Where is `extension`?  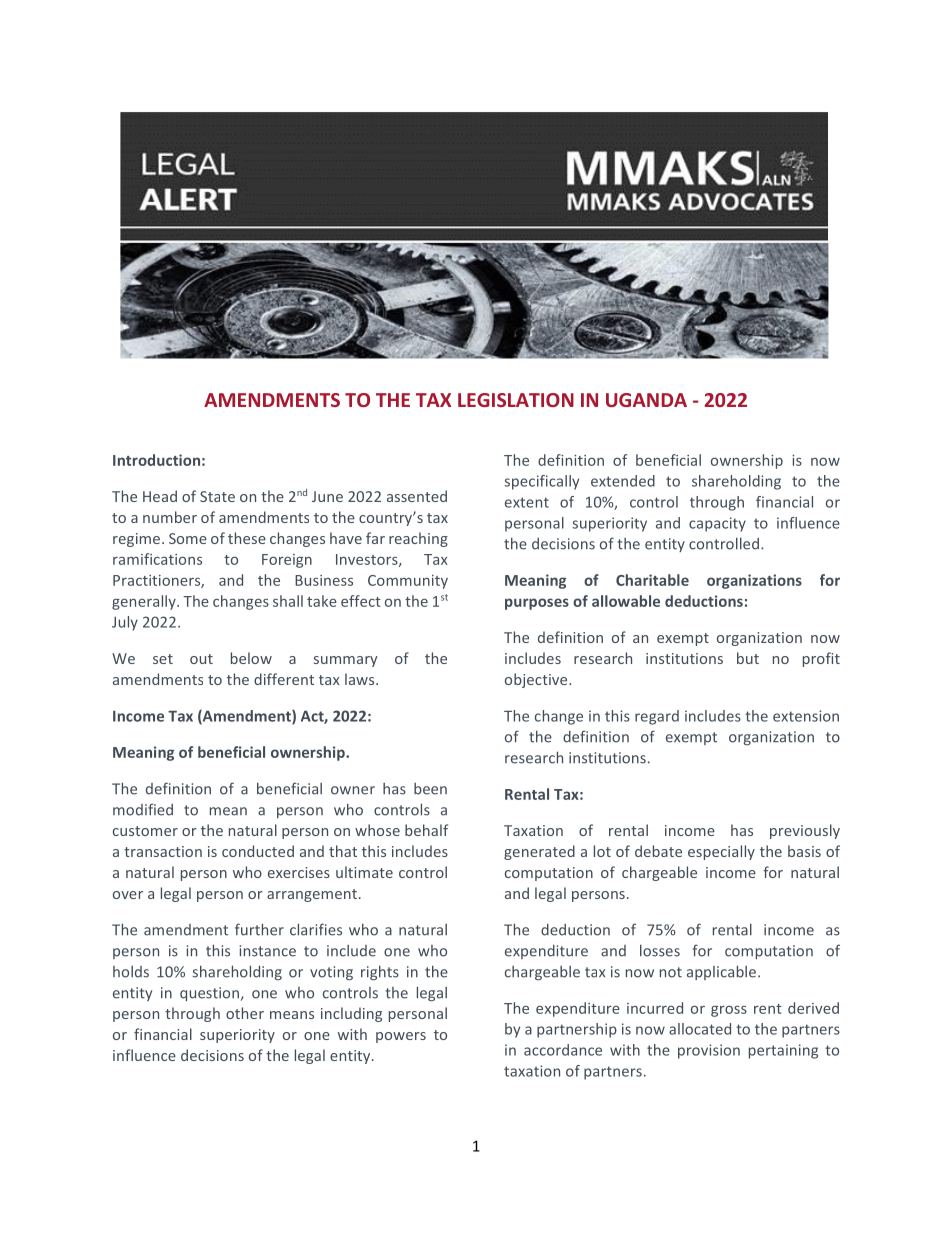 extension is located at coordinates (806, 716).
